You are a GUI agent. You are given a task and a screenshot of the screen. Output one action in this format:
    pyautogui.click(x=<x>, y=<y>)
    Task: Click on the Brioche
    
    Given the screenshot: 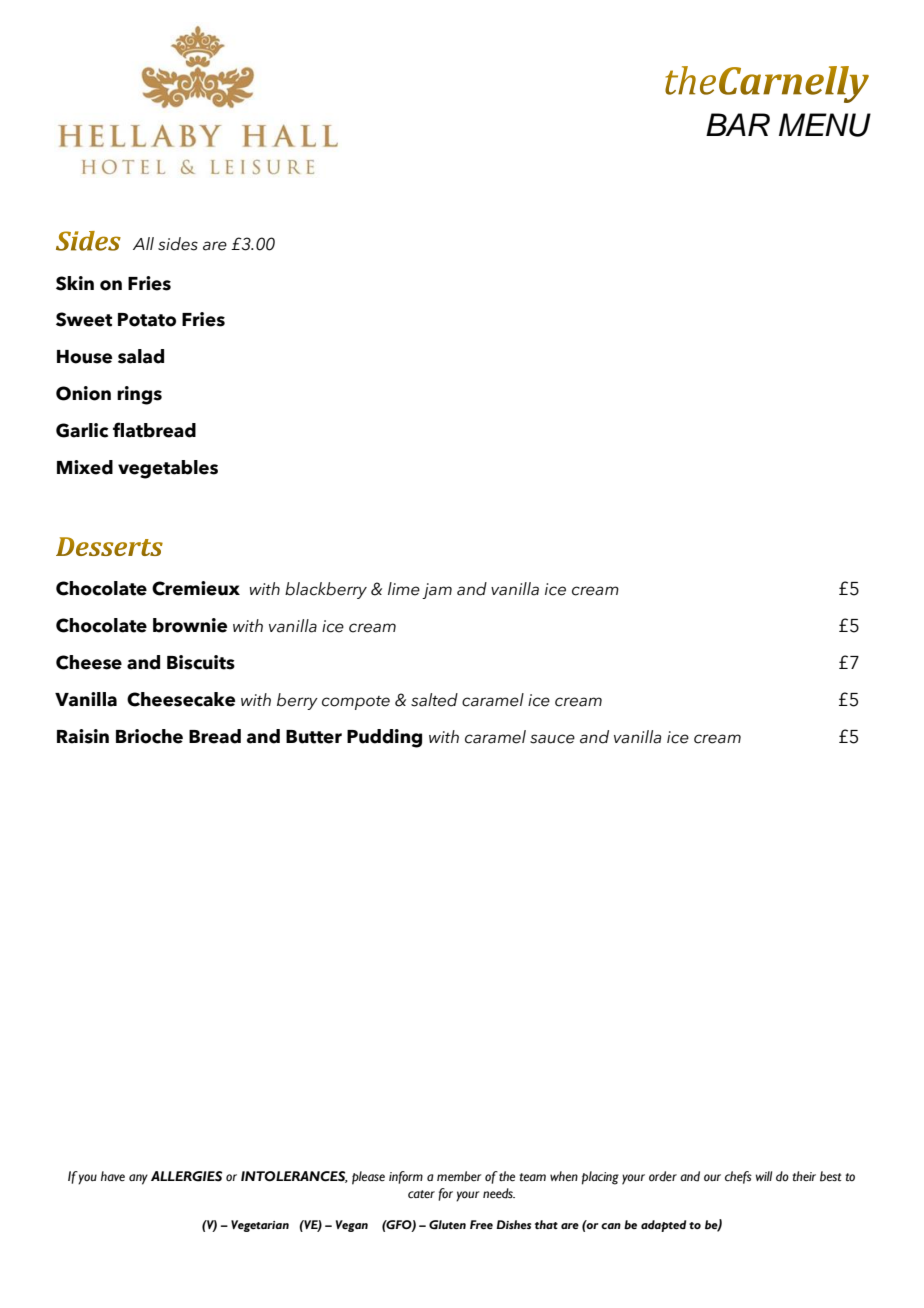 What is the action you would take?
    pyautogui.click(x=149, y=736)
